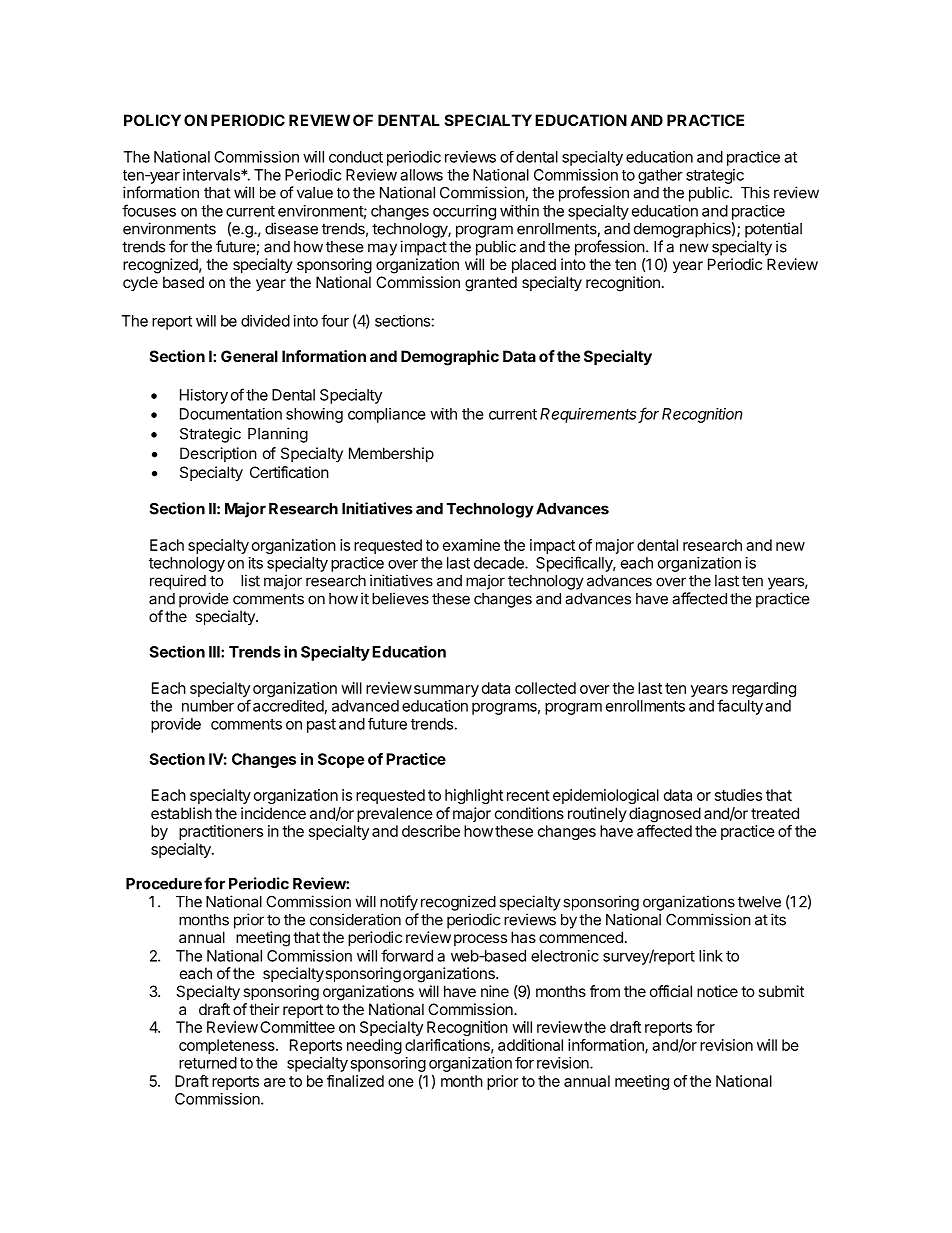 The height and width of the page is (1233, 952). I want to click on additional, so click(530, 1045).
